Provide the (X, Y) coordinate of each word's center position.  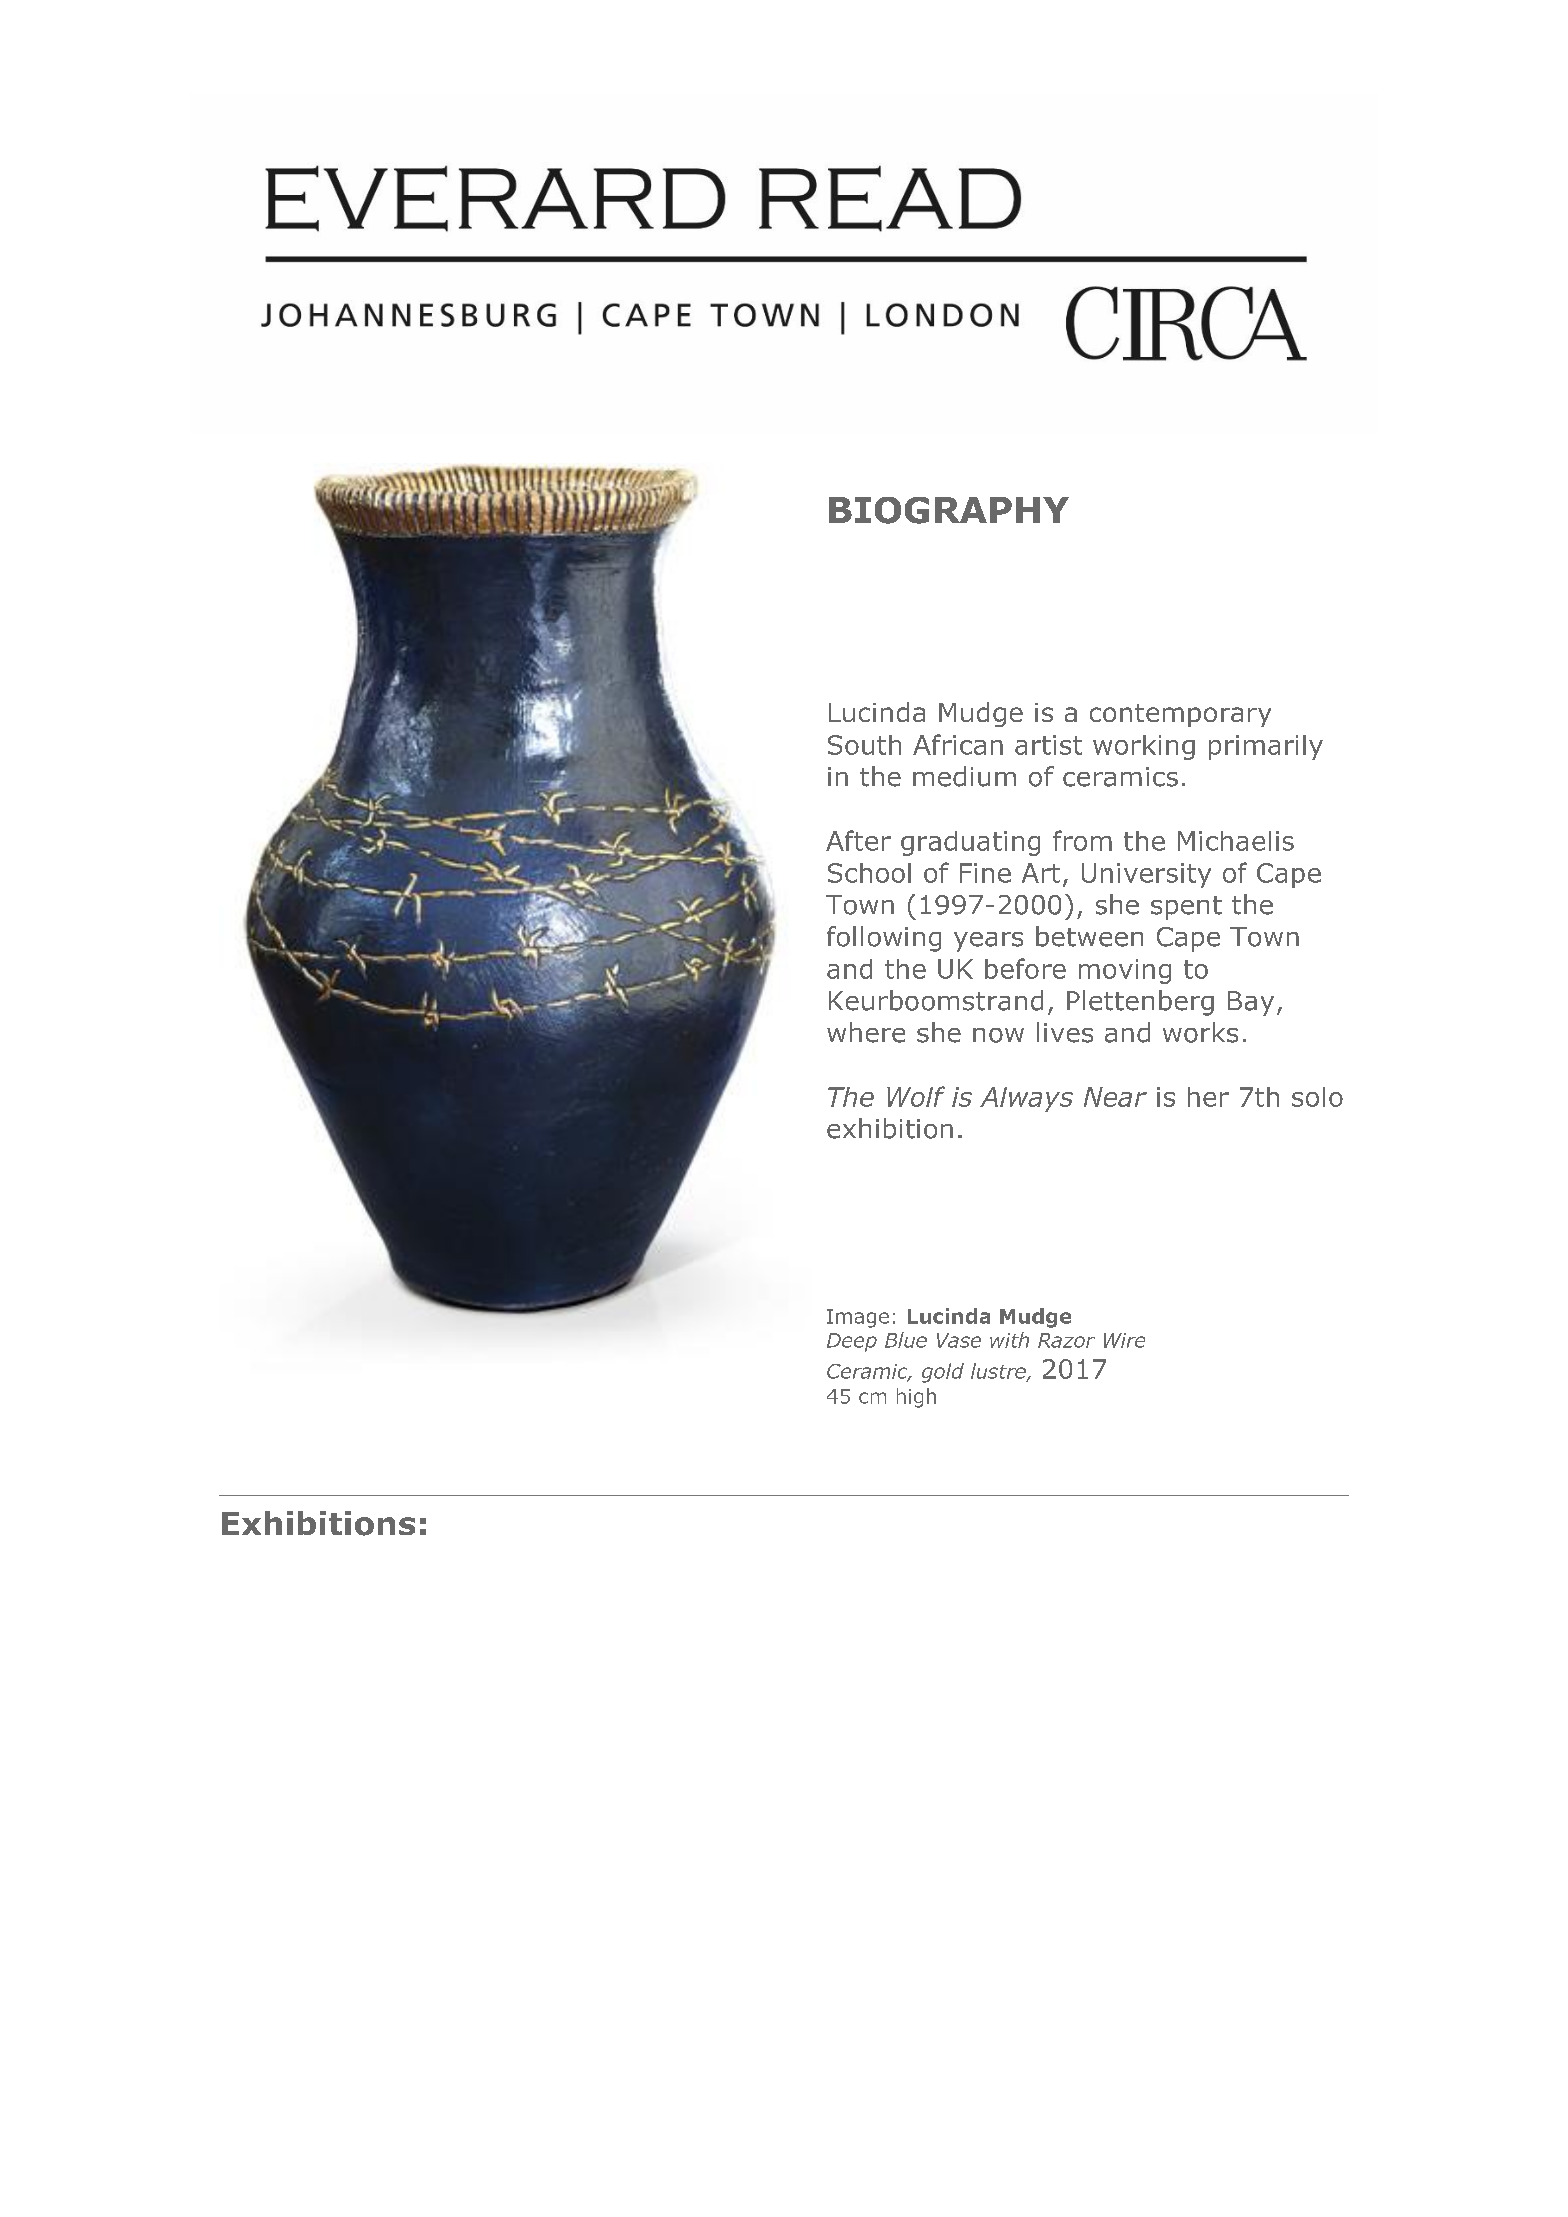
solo (1317, 1097)
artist (1048, 745)
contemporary (1180, 715)
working (1144, 747)
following (884, 939)
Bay (1251, 1003)
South (864, 745)
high (916, 1398)
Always (1026, 1099)
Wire (1124, 1340)
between (1089, 936)
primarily (1266, 747)
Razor (1066, 1340)
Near (1115, 1097)
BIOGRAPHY (949, 510)
